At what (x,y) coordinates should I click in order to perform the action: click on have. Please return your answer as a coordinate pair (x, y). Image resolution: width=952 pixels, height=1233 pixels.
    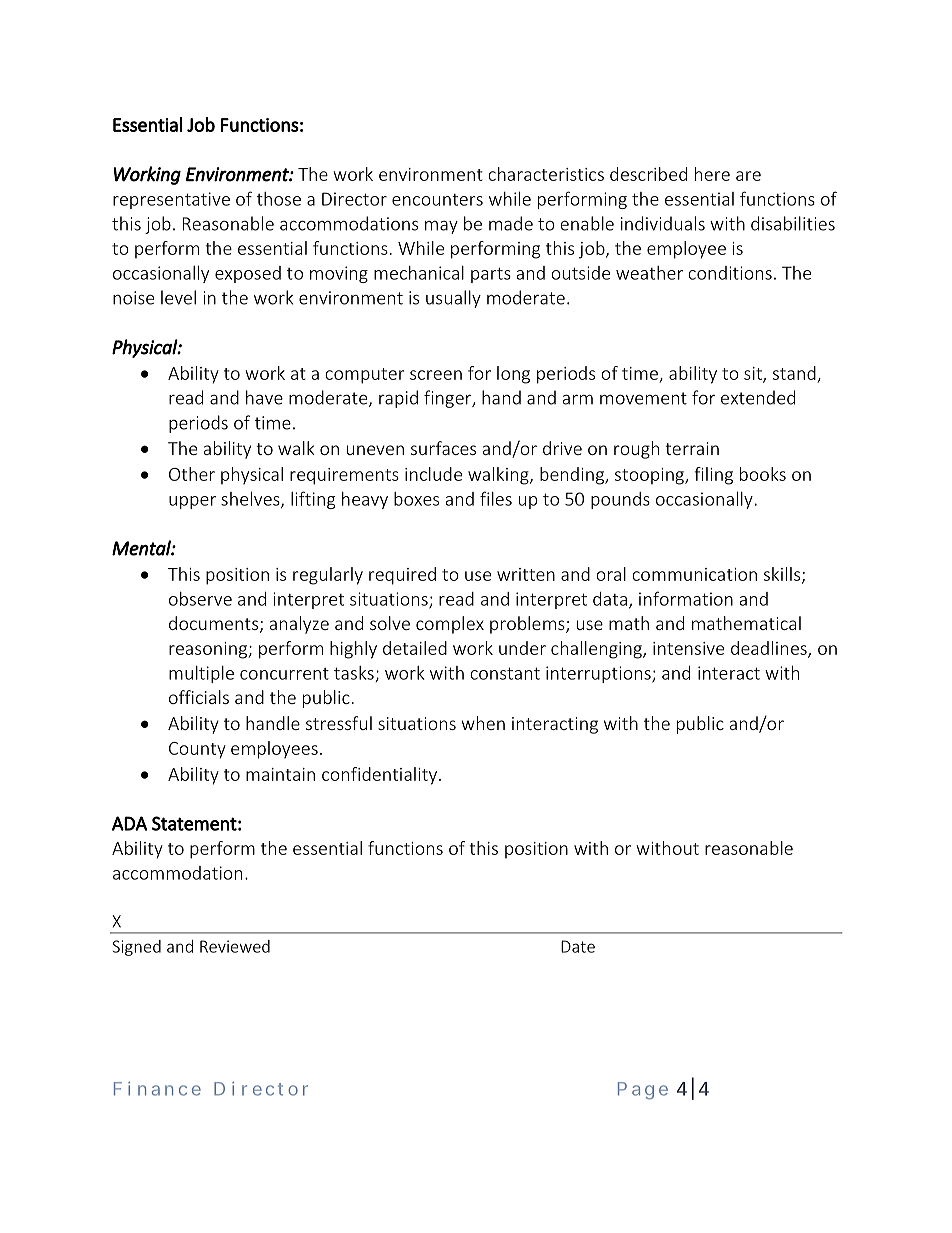
    Looking at the image, I should click on (264, 397).
